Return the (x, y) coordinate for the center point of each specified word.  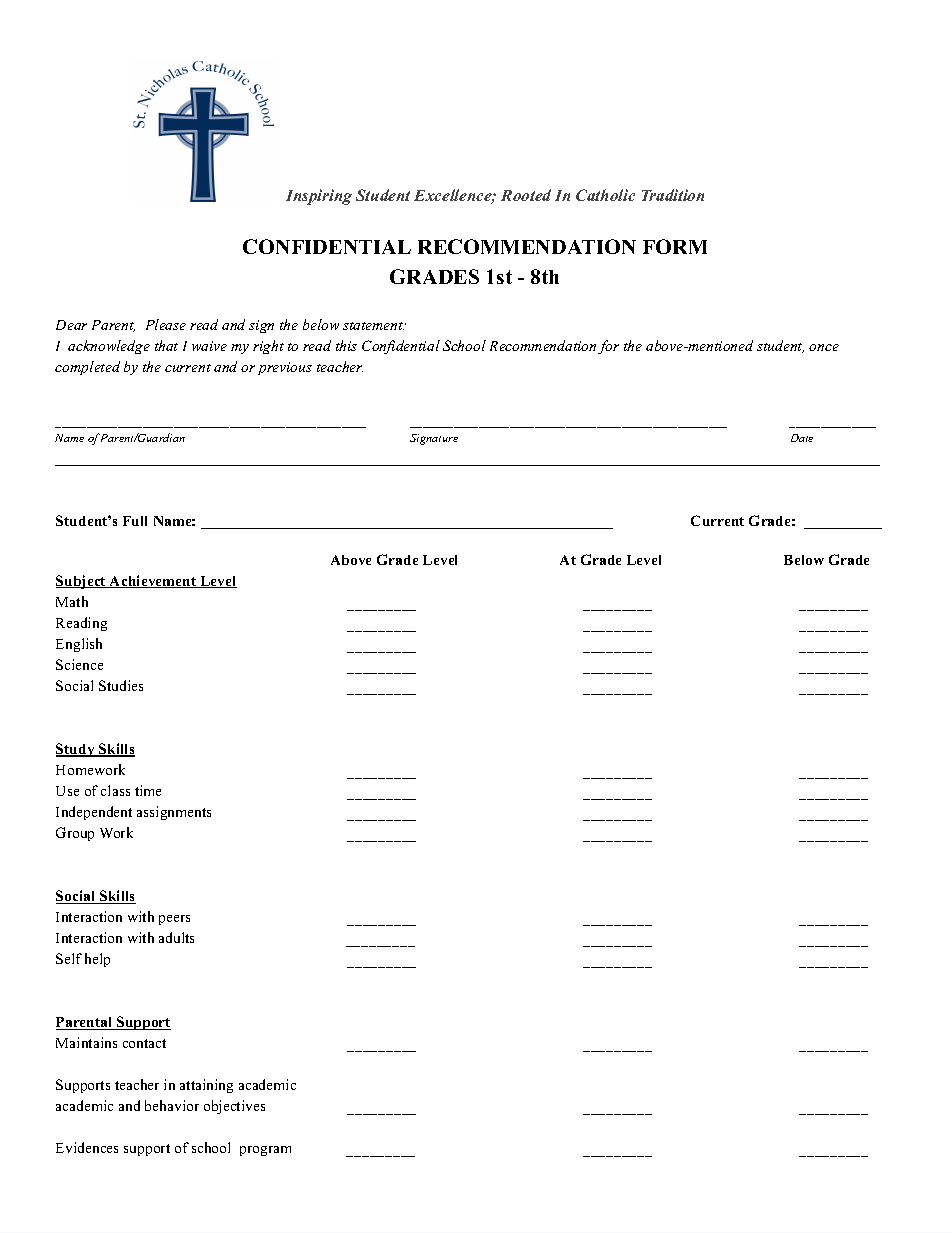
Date (802, 438)
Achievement (153, 581)
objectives (234, 1107)
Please (166, 324)
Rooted (526, 195)
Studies (121, 685)
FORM (675, 246)
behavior (172, 1105)
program (265, 1151)
